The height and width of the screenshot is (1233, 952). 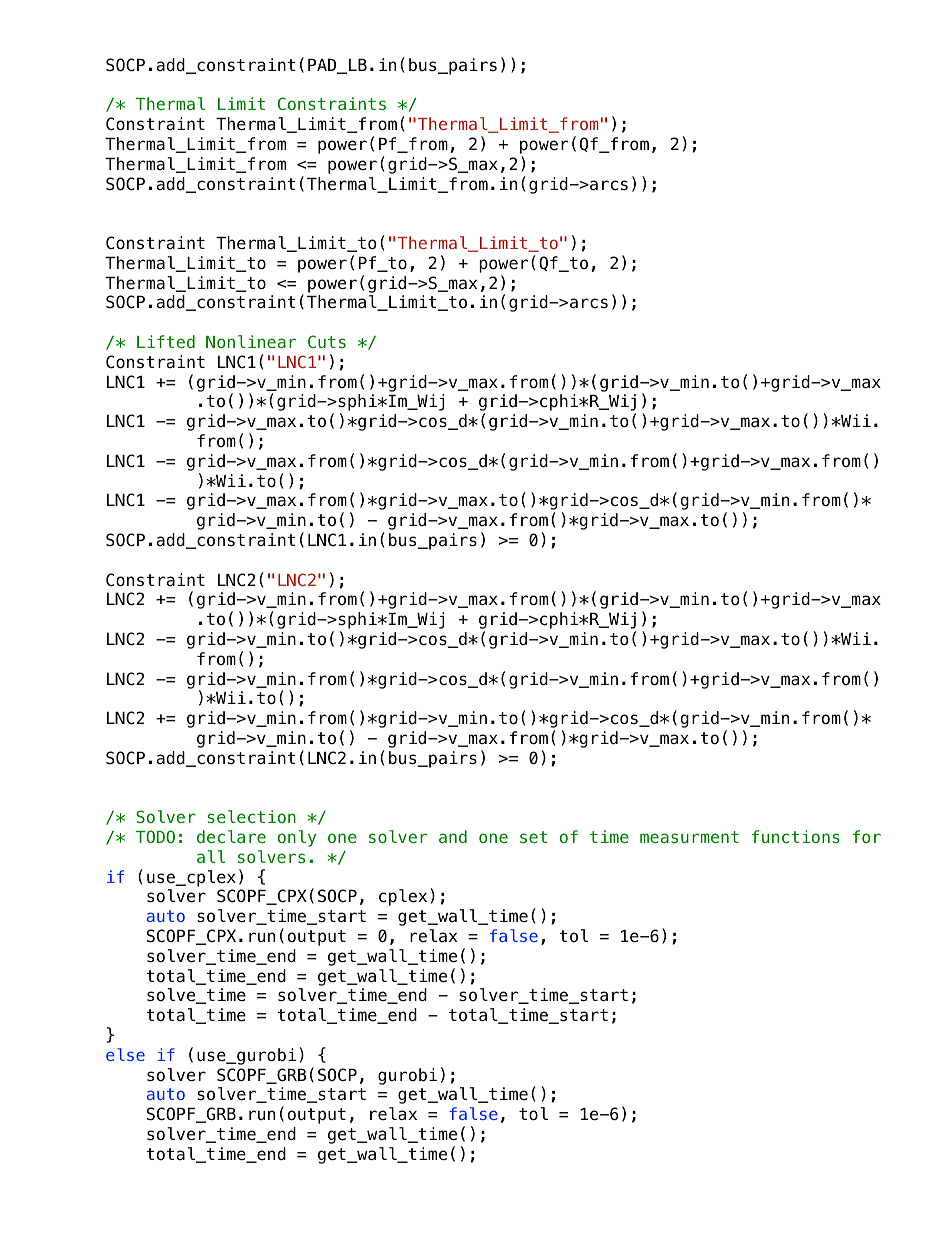 What do you see at coordinates (796, 836) in the screenshot?
I see `functions` at bounding box center [796, 836].
